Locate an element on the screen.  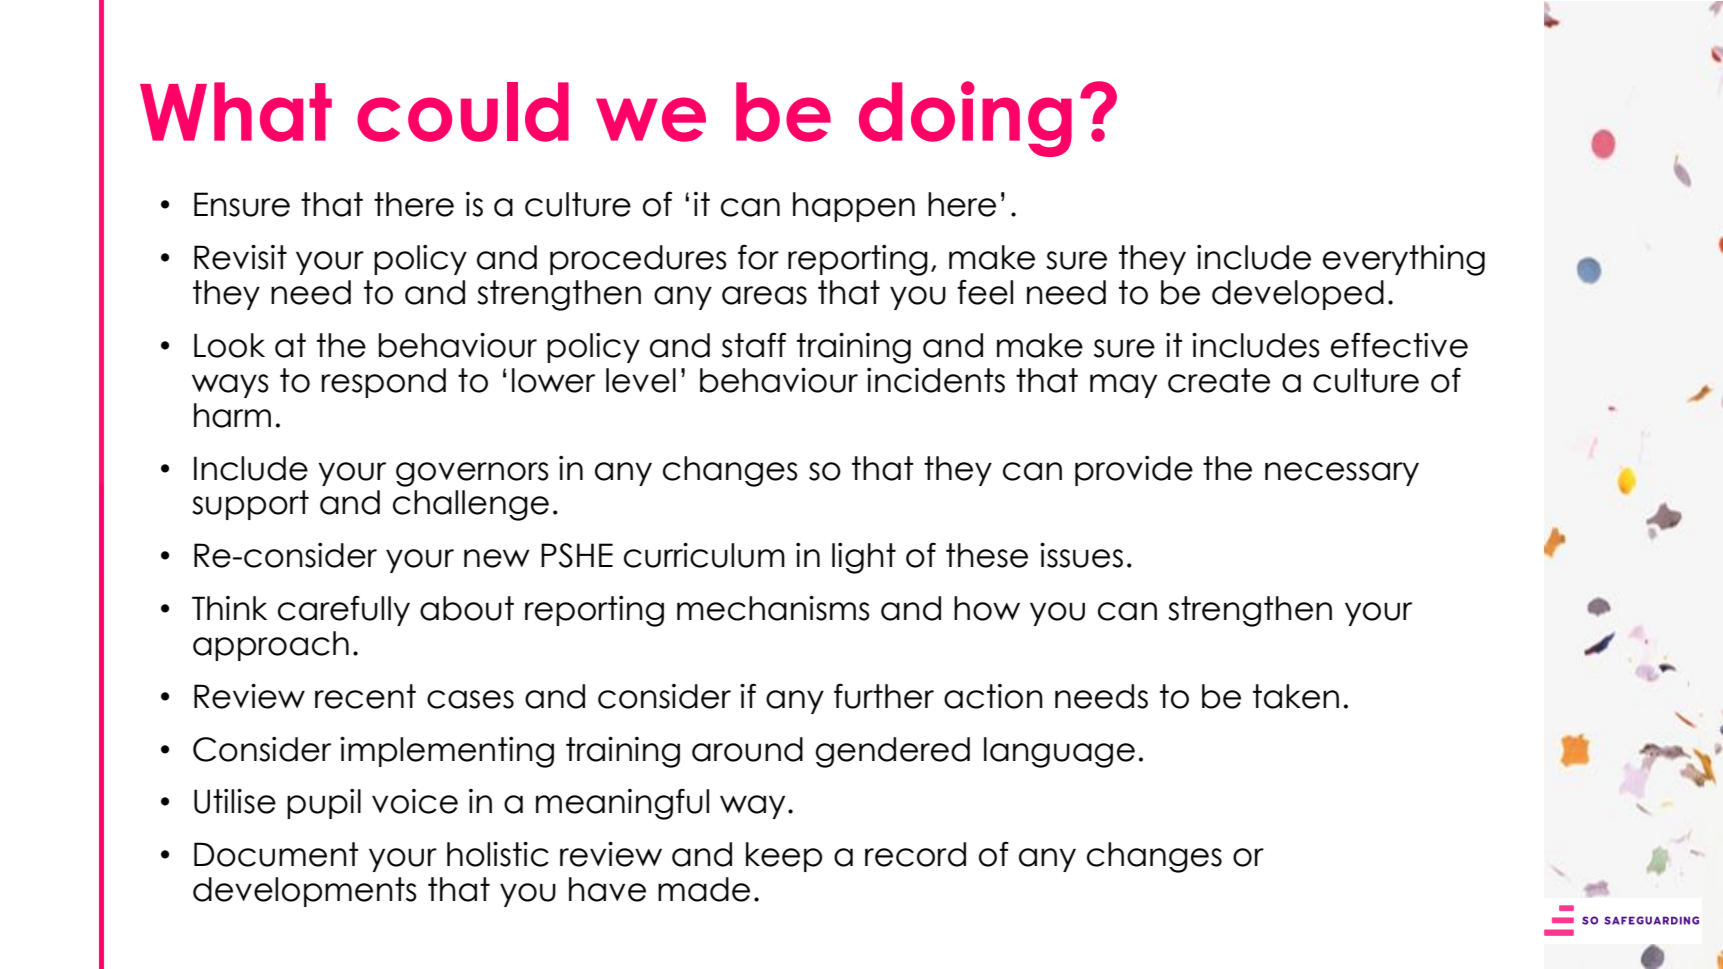
taken is located at coordinates (1296, 696).
